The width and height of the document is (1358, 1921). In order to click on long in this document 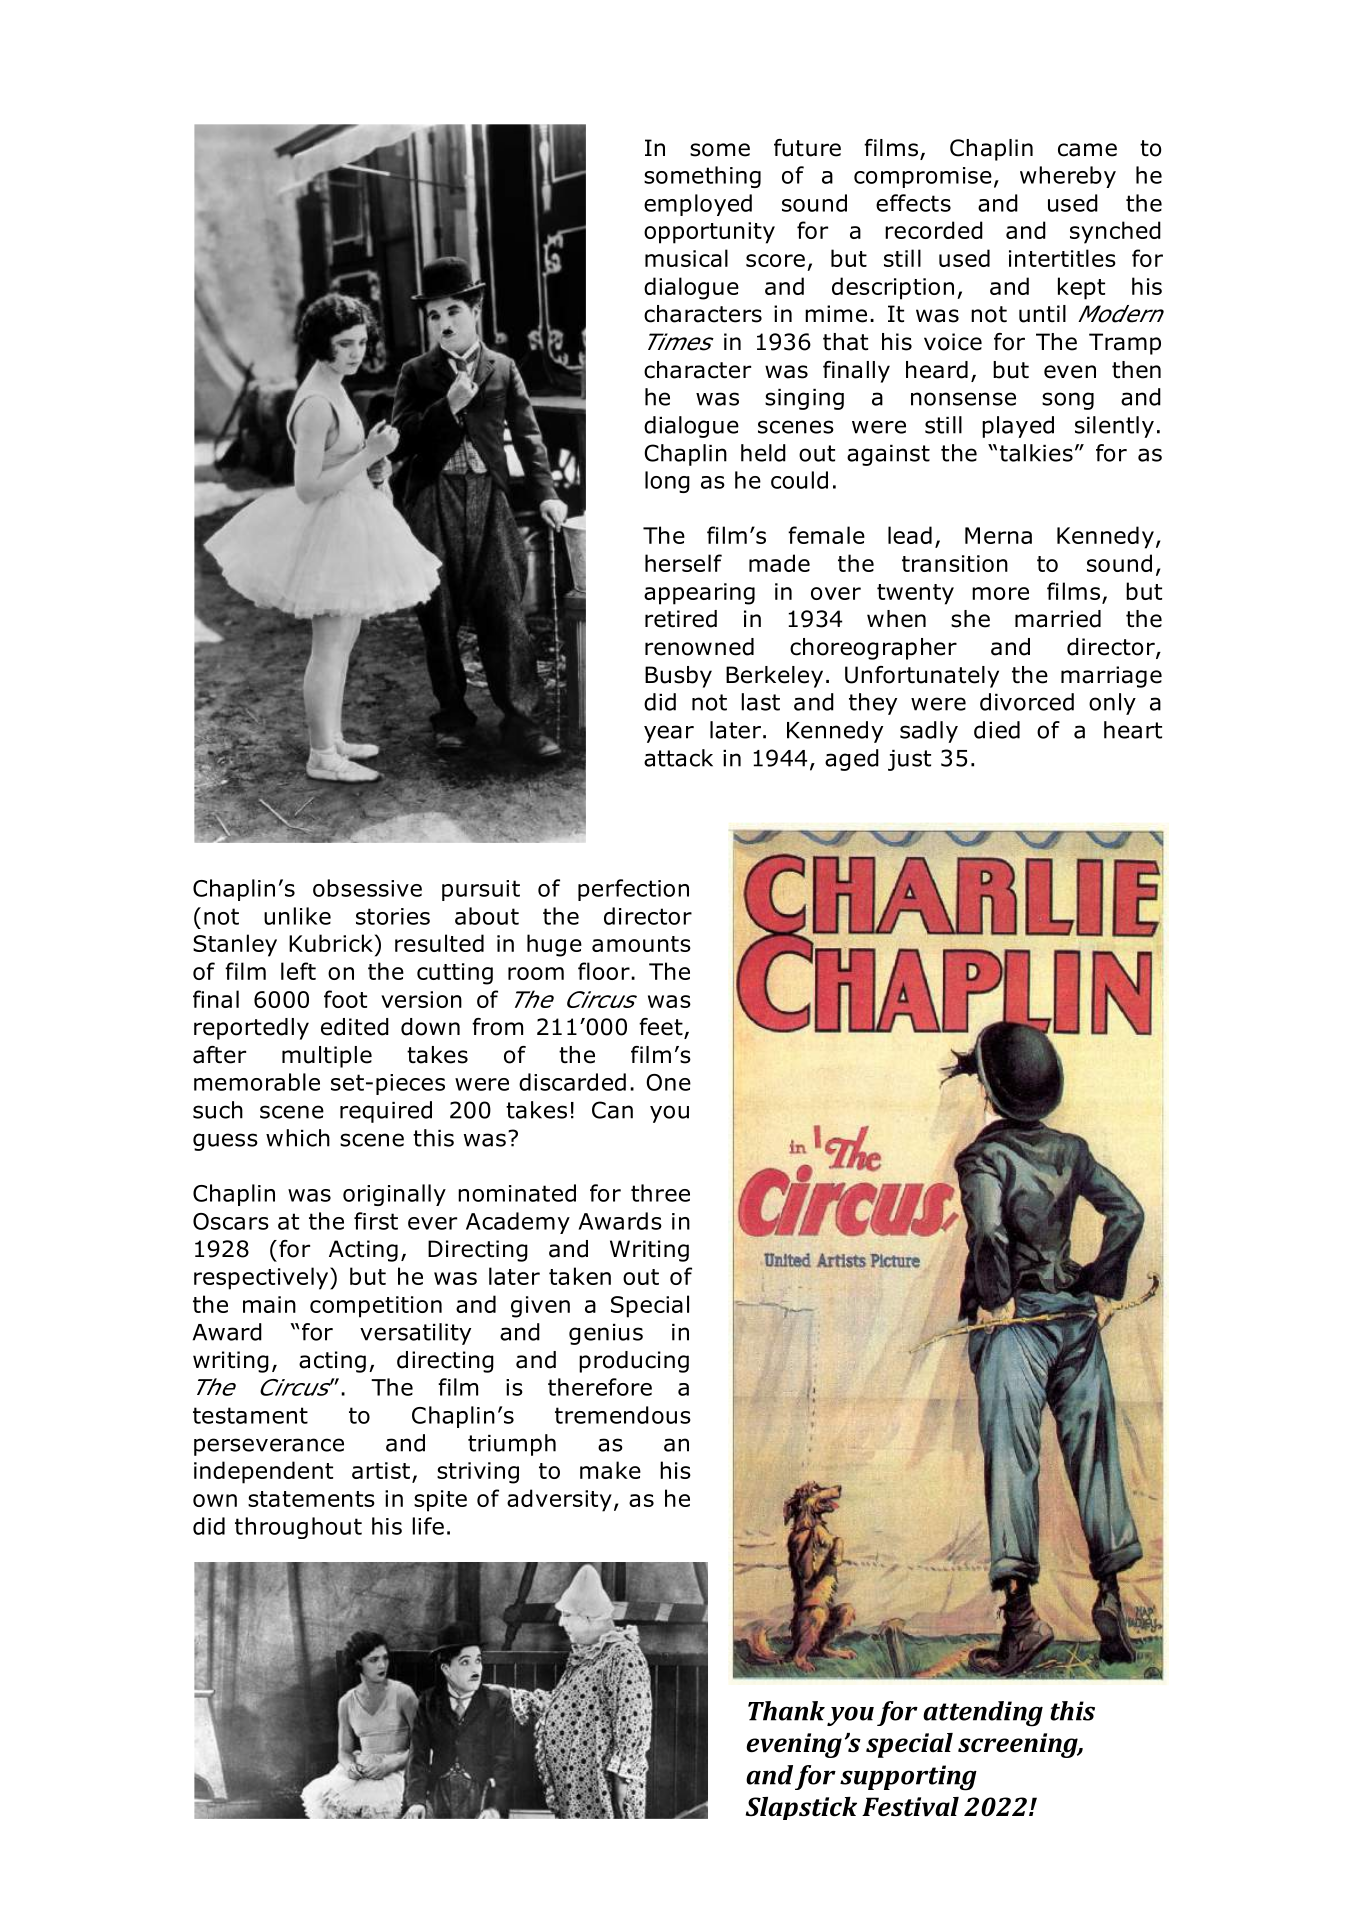, I will do `click(667, 482)`.
